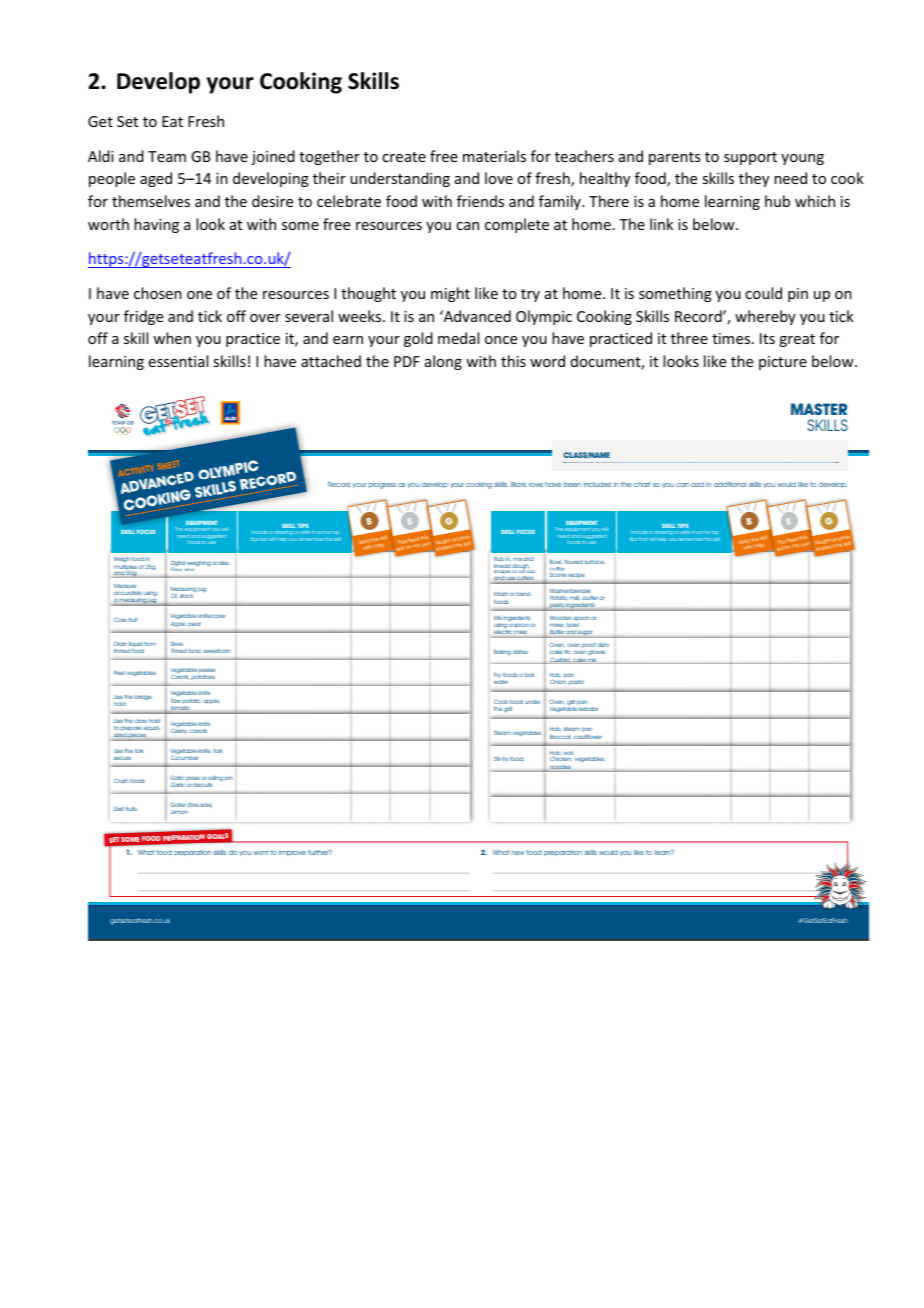 The height and width of the screenshot is (1308, 924). What do you see at coordinates (450, 294) in the screenshot?
I see `might` at bounding box center [450, 294].
